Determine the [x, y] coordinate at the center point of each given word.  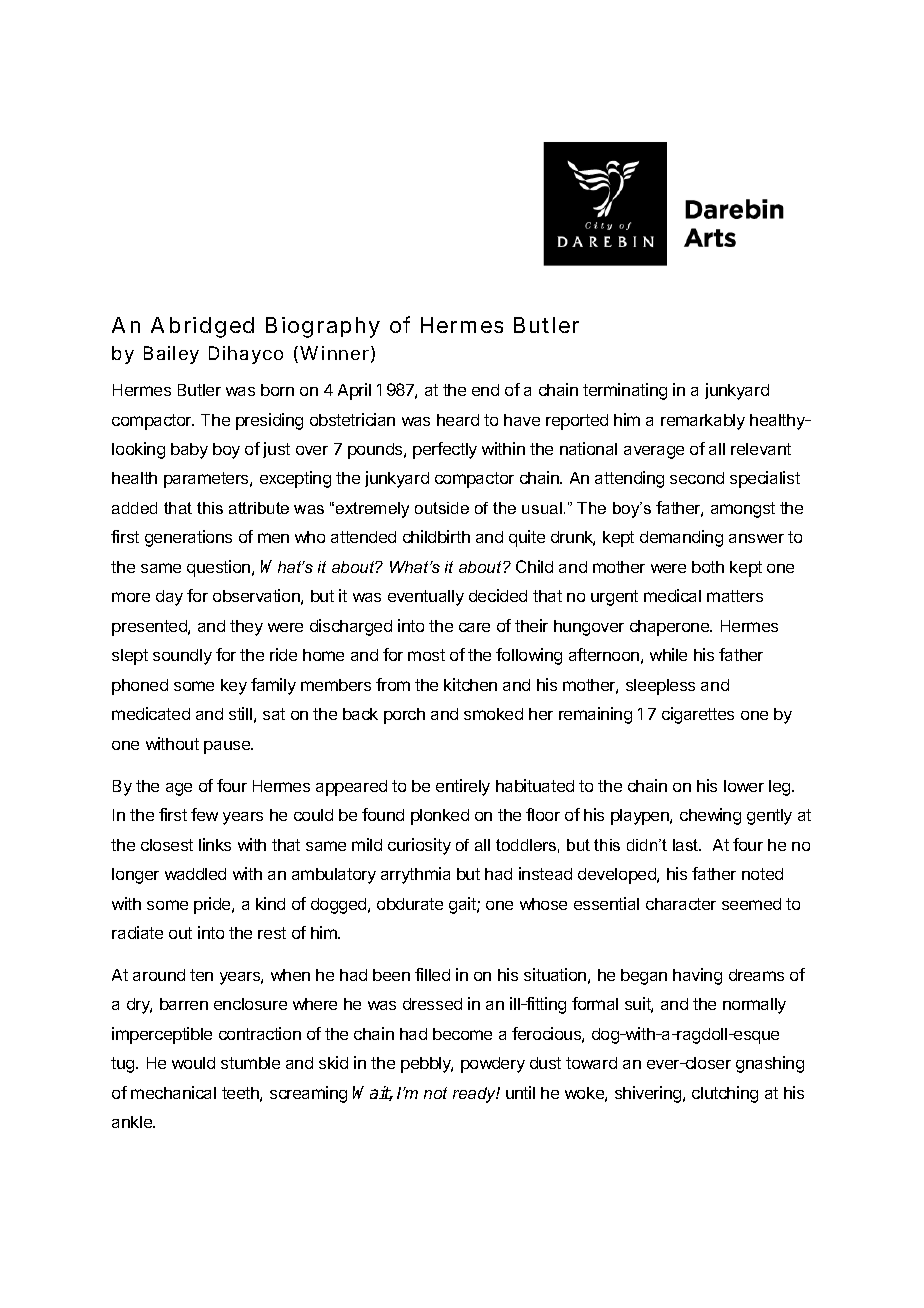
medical [672, 595]
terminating [625, 391]
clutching [725, 1094]
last [687, 845]
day [169, 598]
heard [458, 420]
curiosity [419, 846]
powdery [493, 1065]
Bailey [171, 355]
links [215, 844]
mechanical [173, 1092]
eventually [426, 598]
